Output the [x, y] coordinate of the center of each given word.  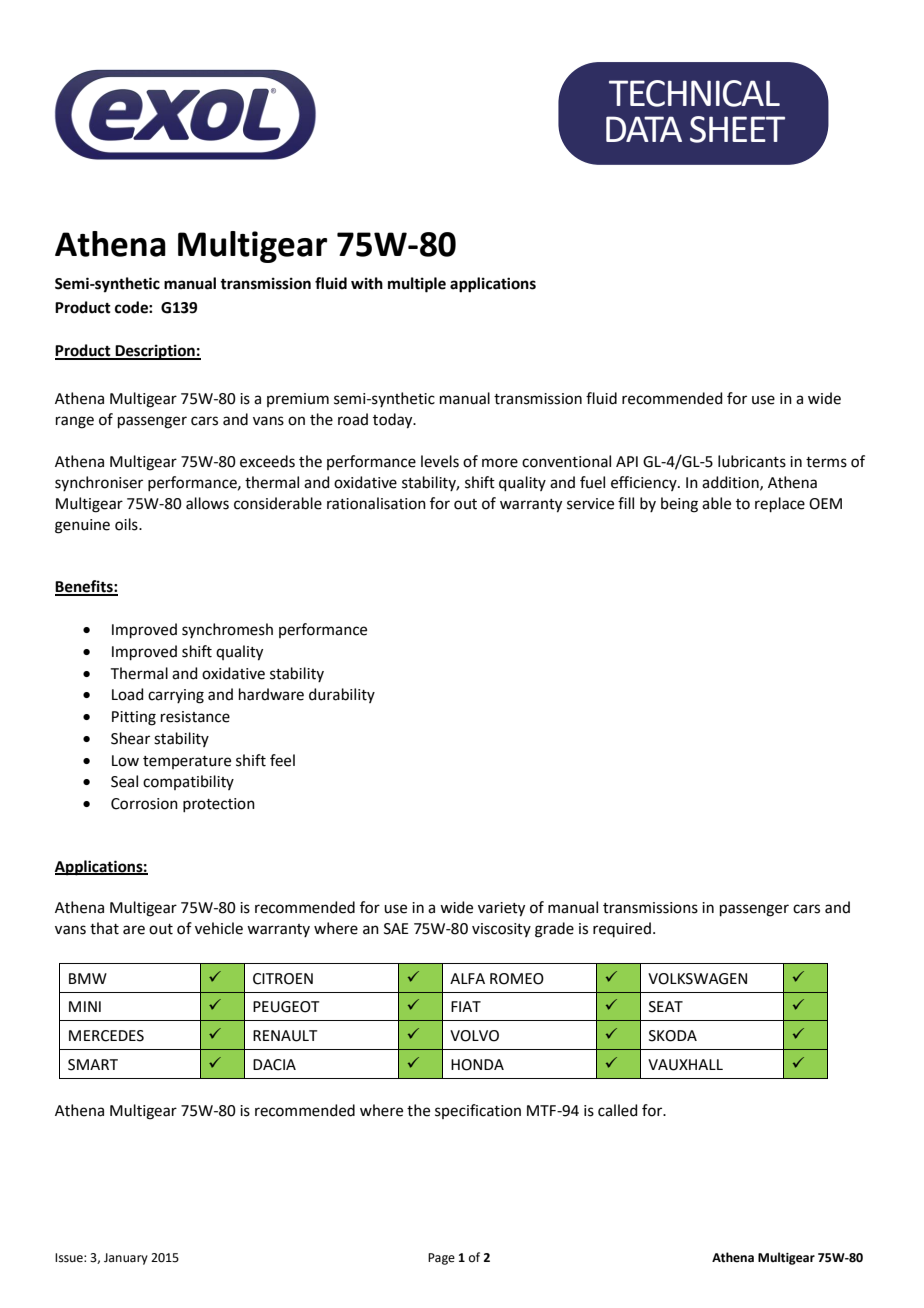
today [394, 421]
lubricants [752, 461]
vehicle [219, 928]
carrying [176, 696]
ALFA [467, 978]
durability [342, 695]
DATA [644, 129]
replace [780, 504]
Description [155, 352]
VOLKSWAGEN [697, 979]
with [367, 283]
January [126, 1259]
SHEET [737, 129]
